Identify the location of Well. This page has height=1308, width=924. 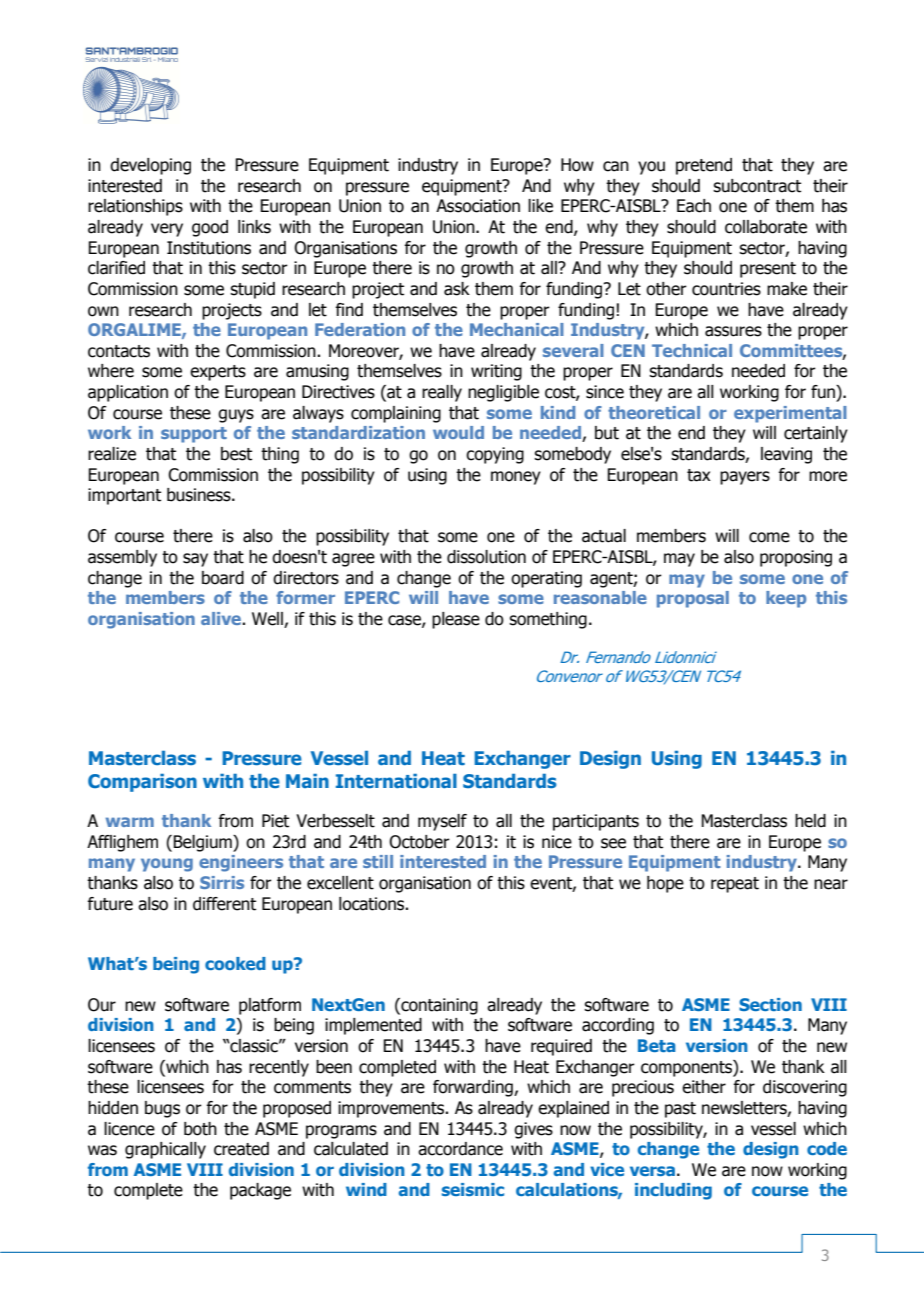
(268, 620).
